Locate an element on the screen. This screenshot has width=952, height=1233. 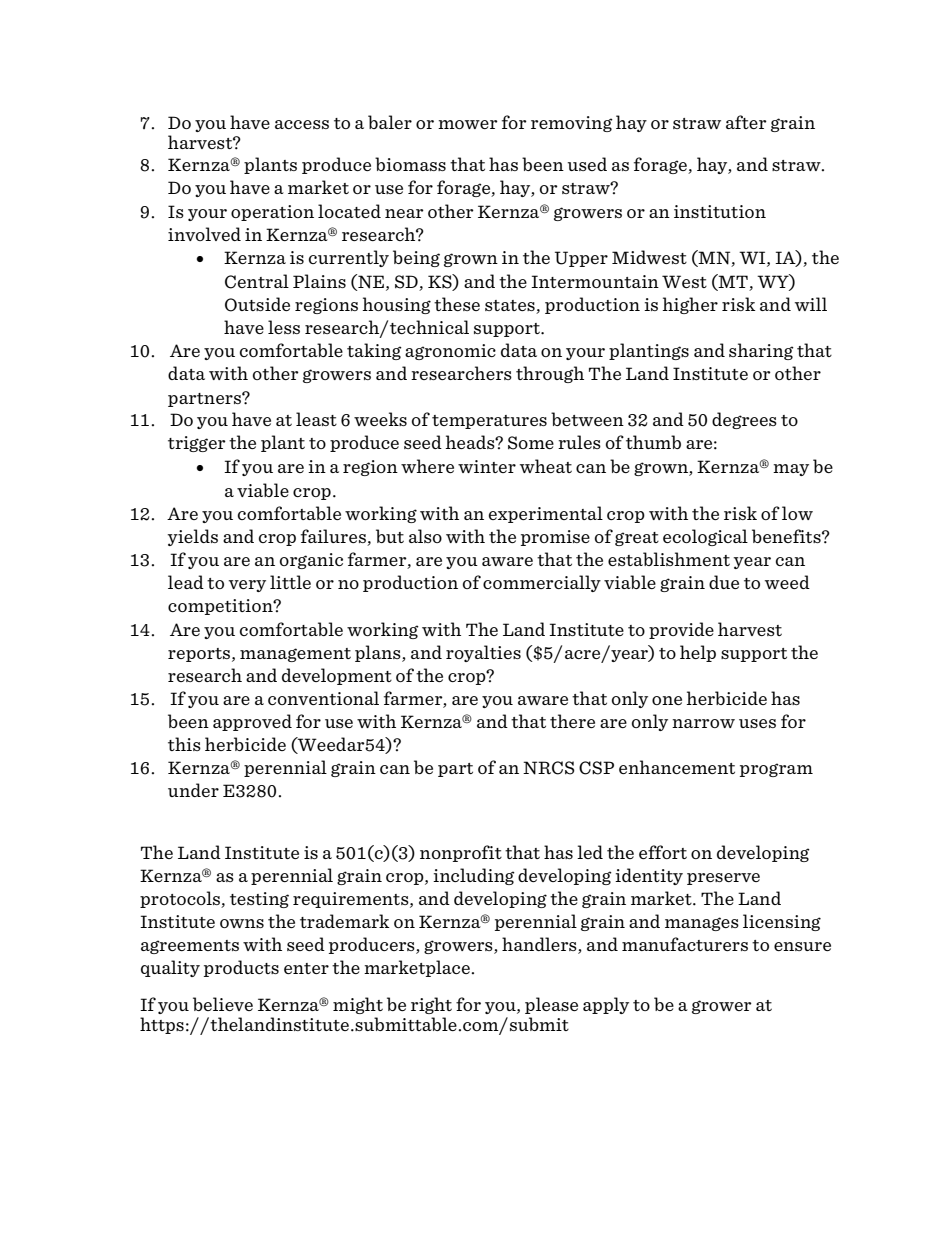
commercially is located at coordinates (542, 583).
